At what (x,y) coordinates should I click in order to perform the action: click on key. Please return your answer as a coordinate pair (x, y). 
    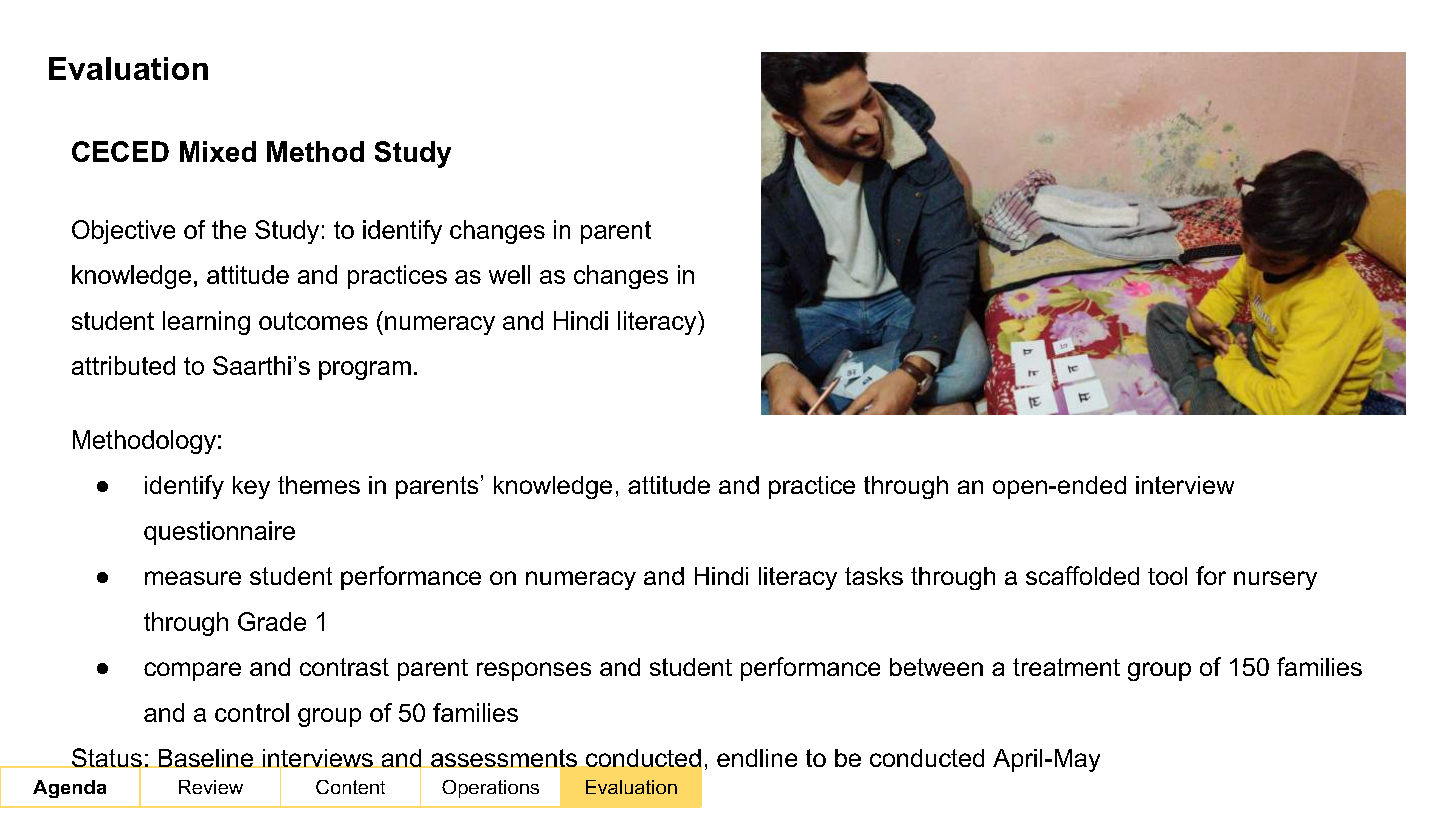
    Looking at the image, I should click on (251, 487).
